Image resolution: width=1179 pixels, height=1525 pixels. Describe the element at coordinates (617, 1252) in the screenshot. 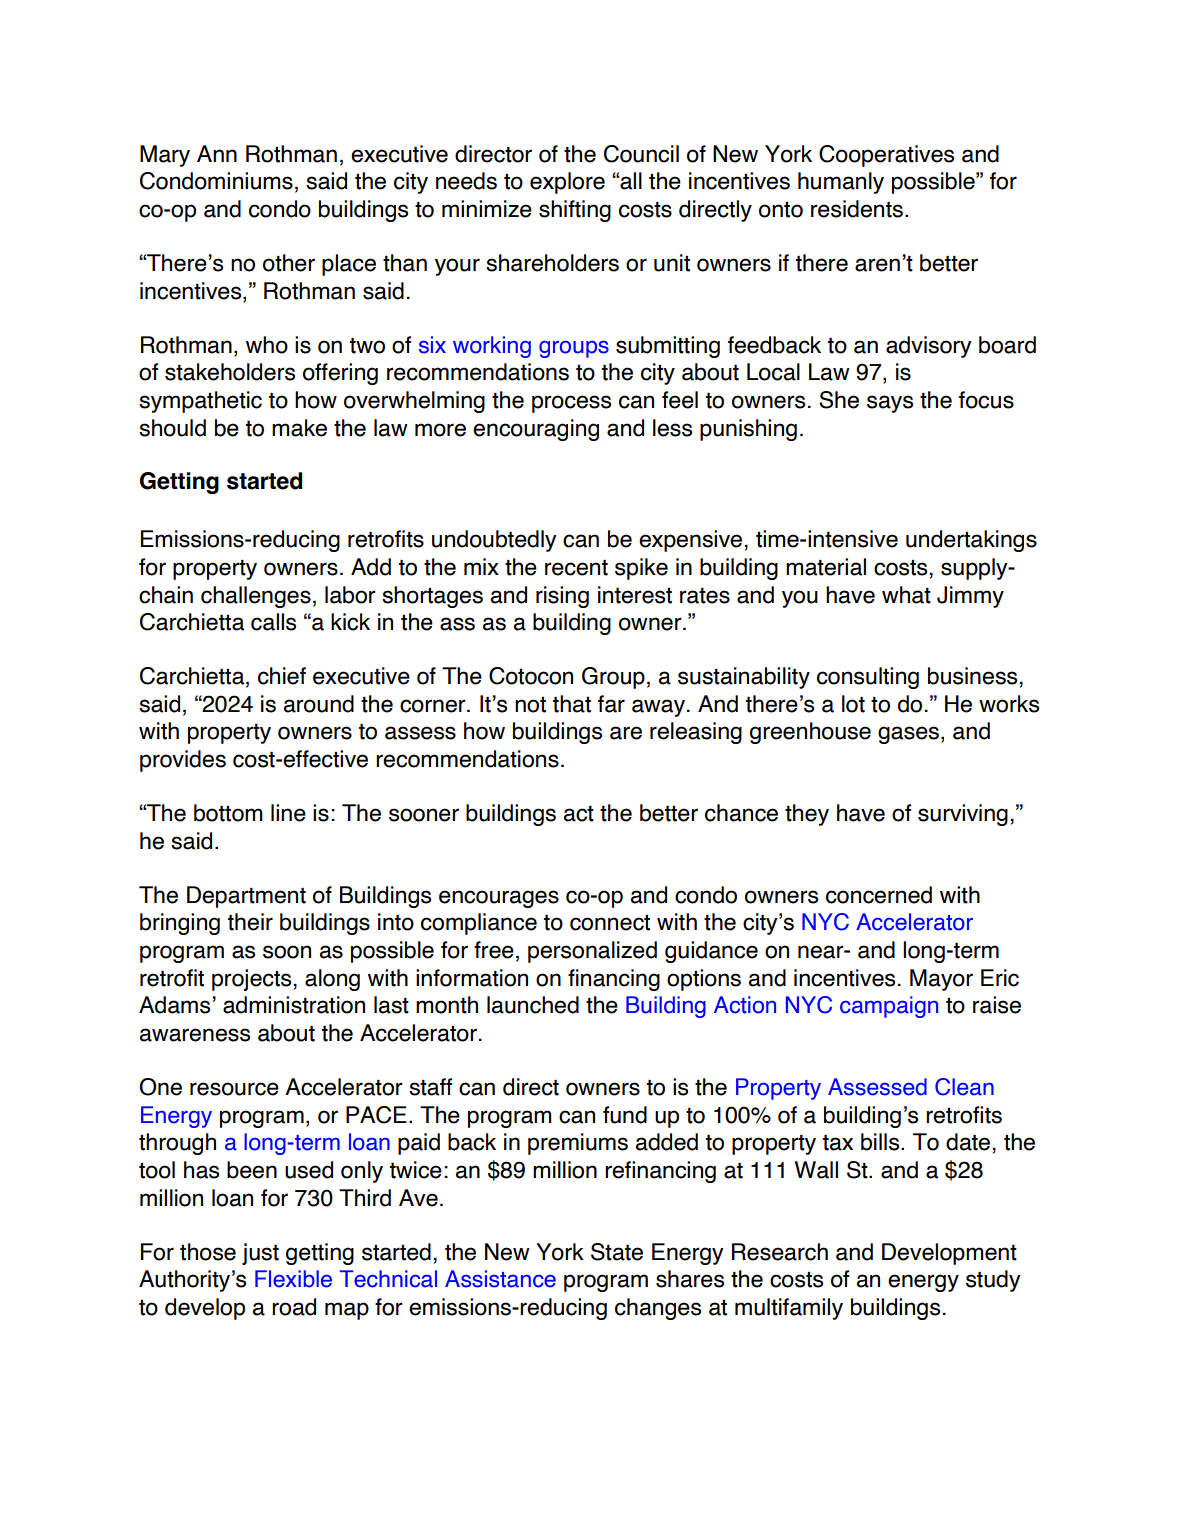

I see `State` at that location.
